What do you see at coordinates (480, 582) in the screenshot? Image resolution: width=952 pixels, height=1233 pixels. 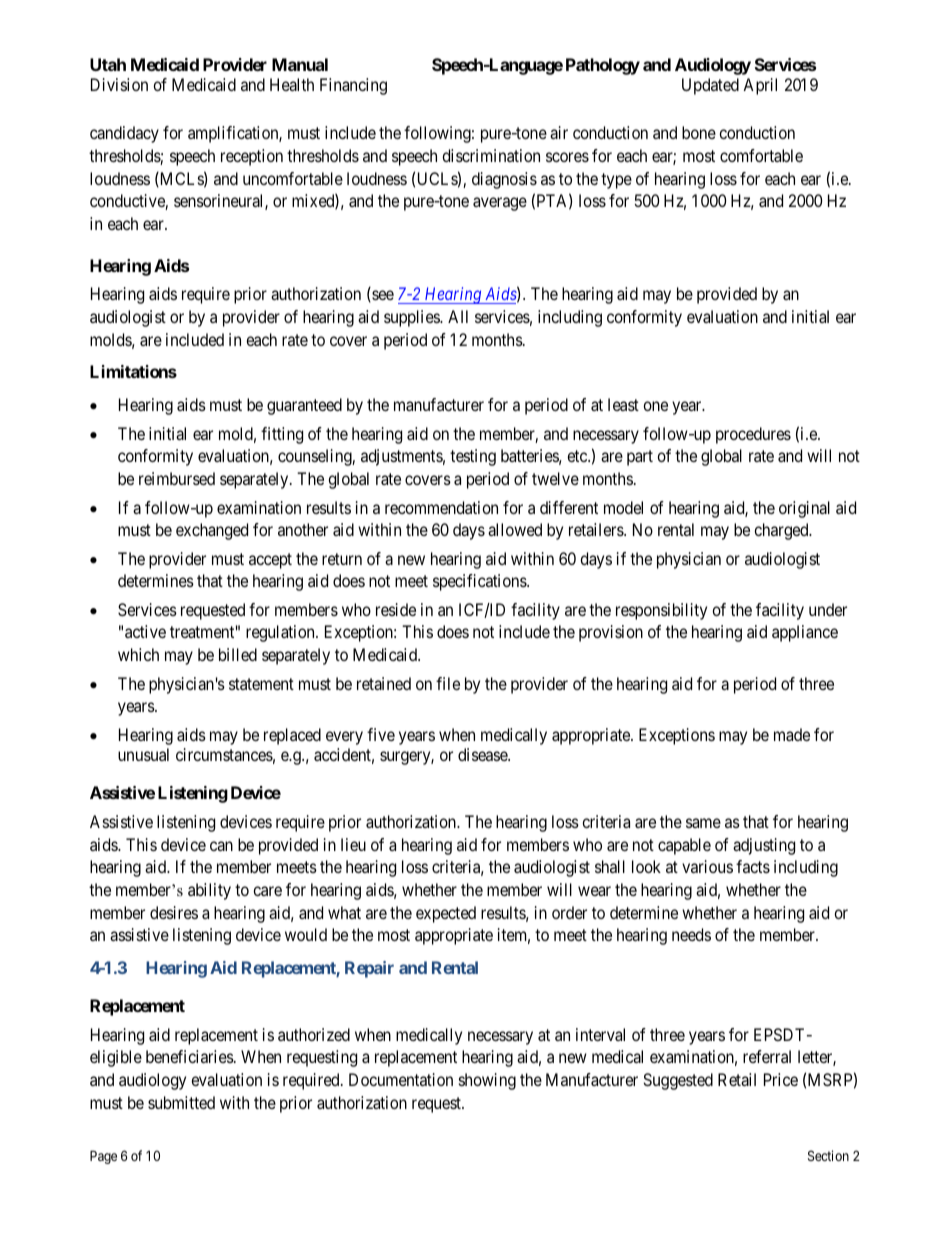 I see `specifications` at bounding box center [480, 582].
